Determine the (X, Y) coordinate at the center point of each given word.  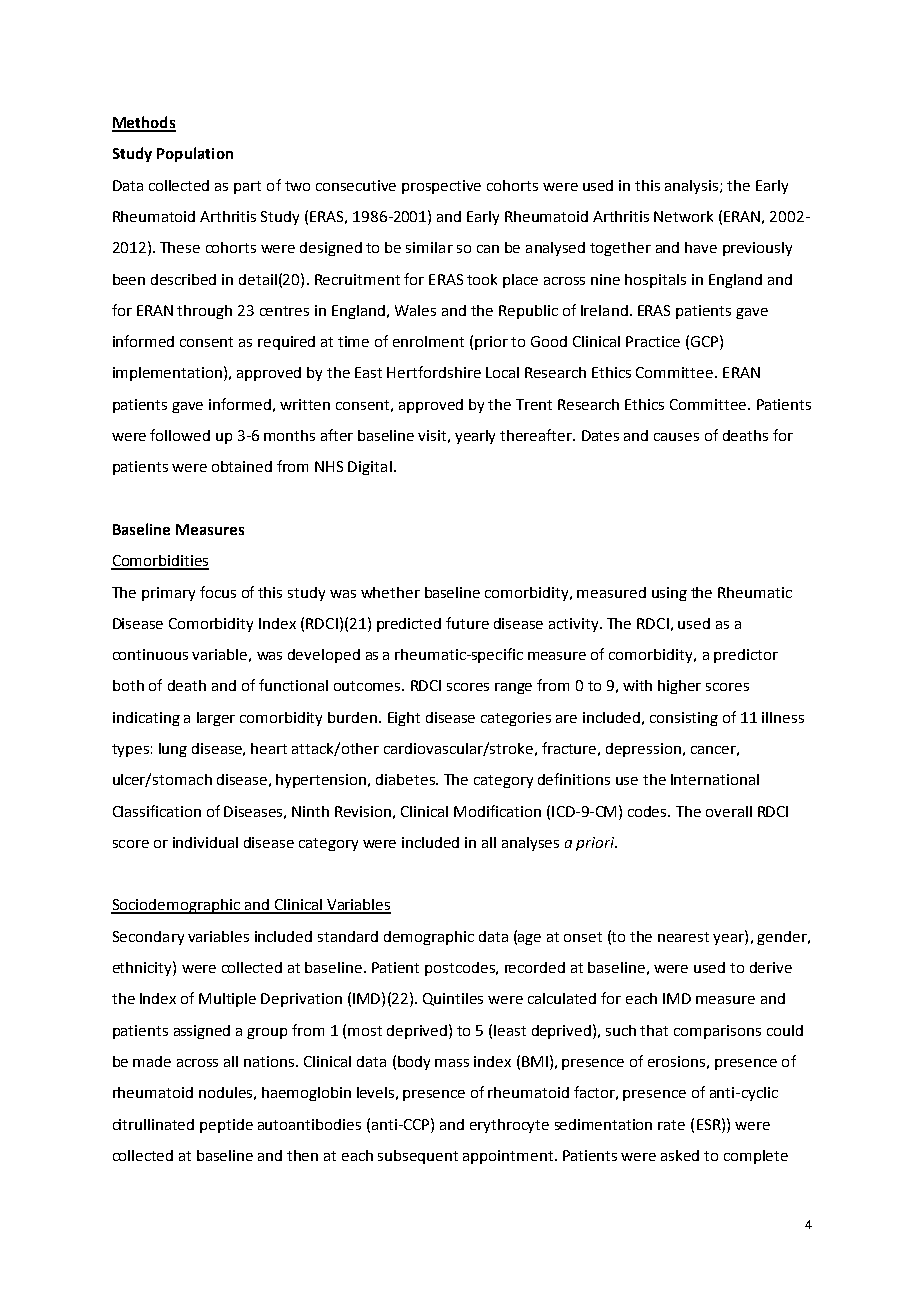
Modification (497, 811)
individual (205, 842)
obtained (242, 466)
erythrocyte (509, 1126)
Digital (370, 468)
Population (195, 154)
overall (729, 811)
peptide (226, 1126)
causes (676, 437)
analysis (693, 187)
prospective (441, 187)
